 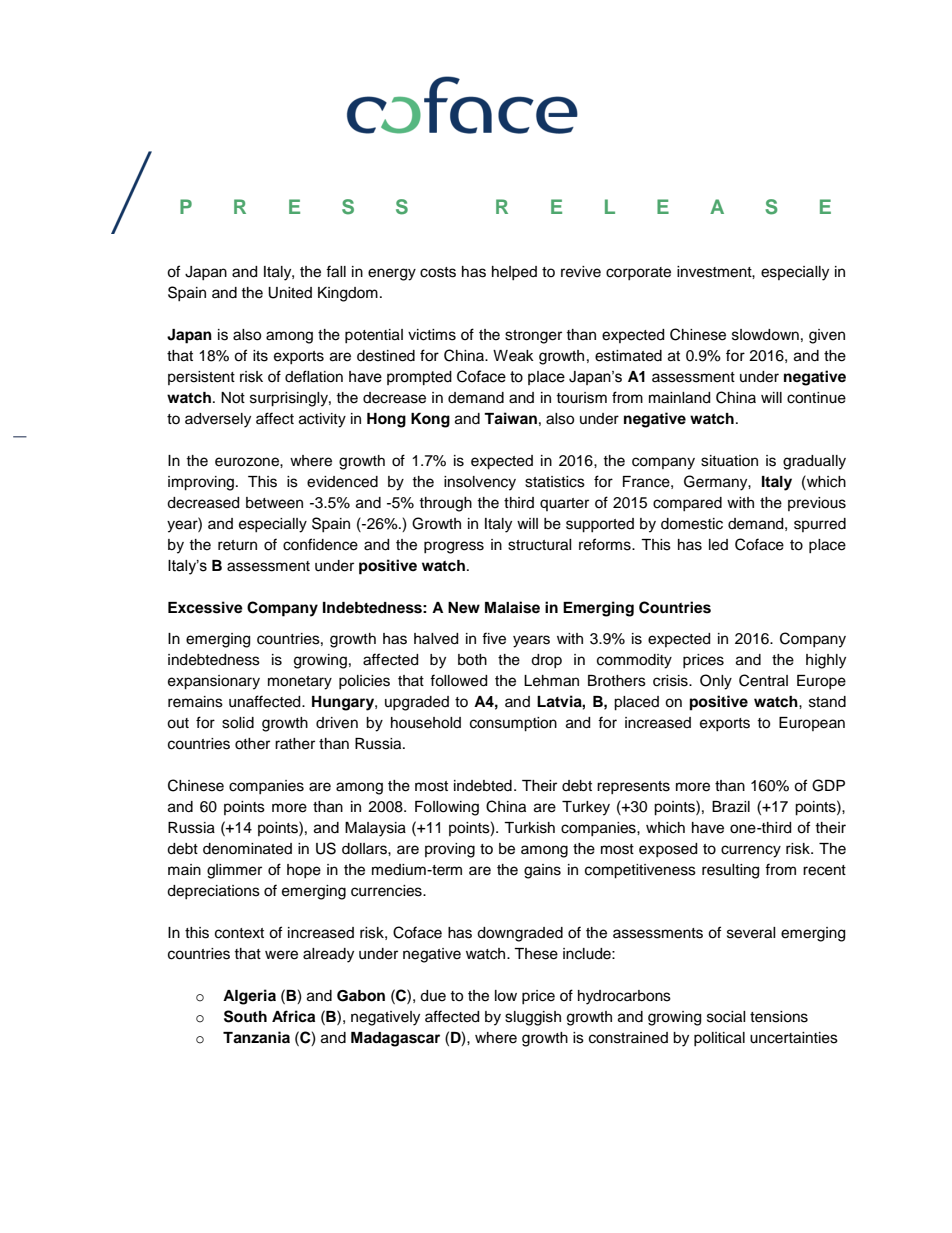 What do you see at coordinates (779, 1017) in the screenshot?
I see `tensions` at bounding box center [779, 1017].
